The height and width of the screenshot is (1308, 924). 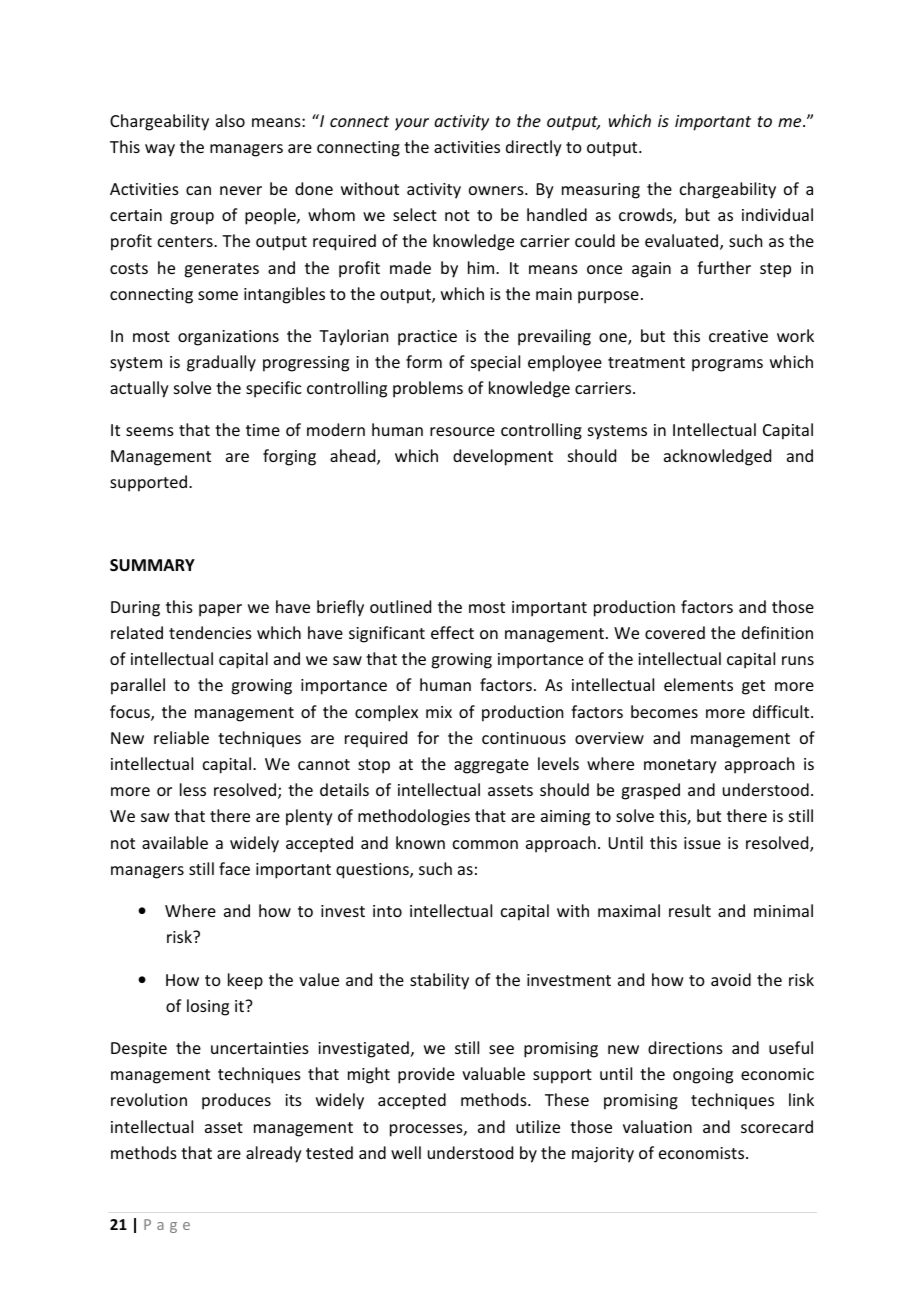 What do you see at coordinates (236, 1101) in the screenshot?
I see `produces` at bounding box center [236, 1101].
